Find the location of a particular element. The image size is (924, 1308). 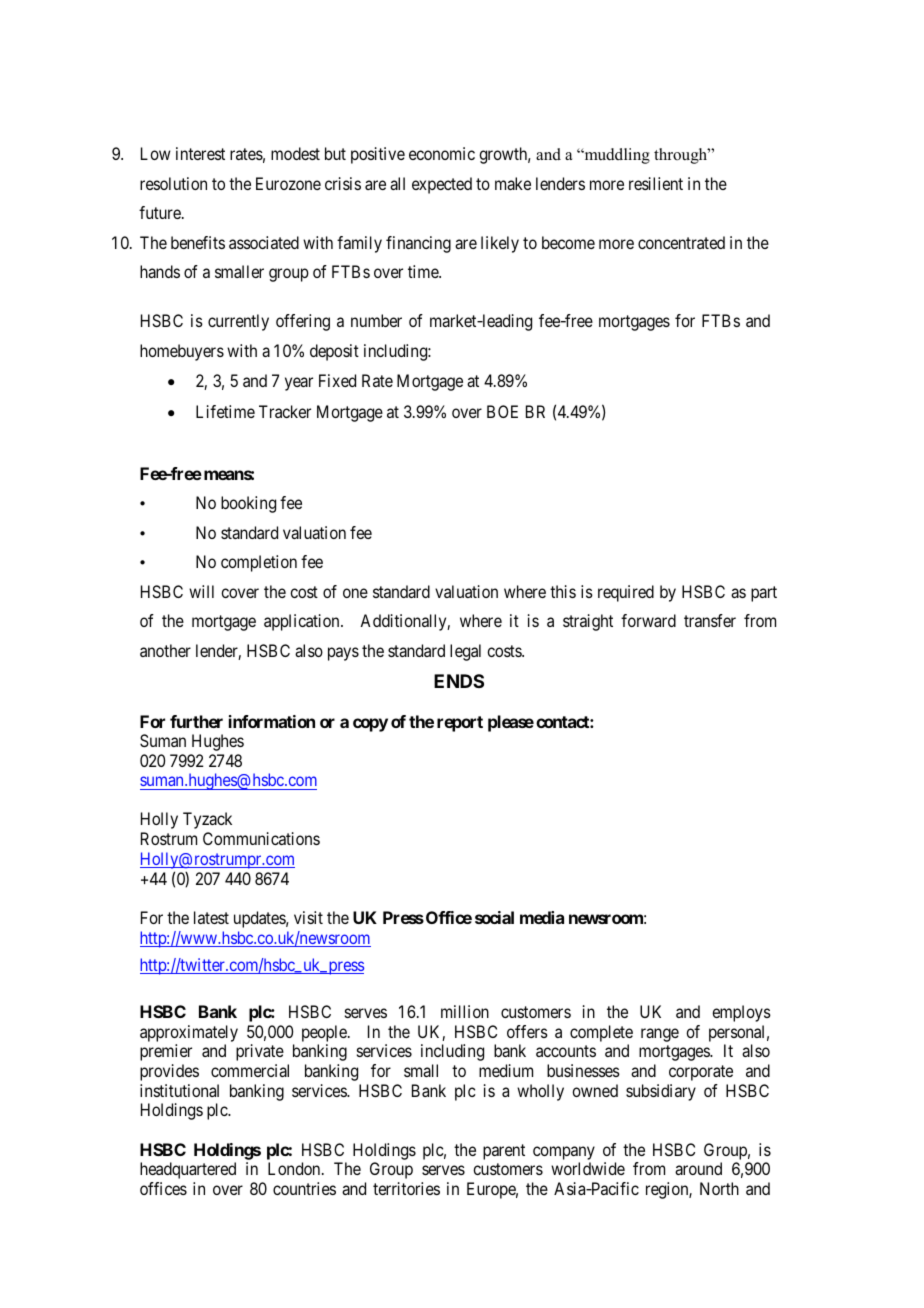

Communications is located at coordinates (261, 838).
